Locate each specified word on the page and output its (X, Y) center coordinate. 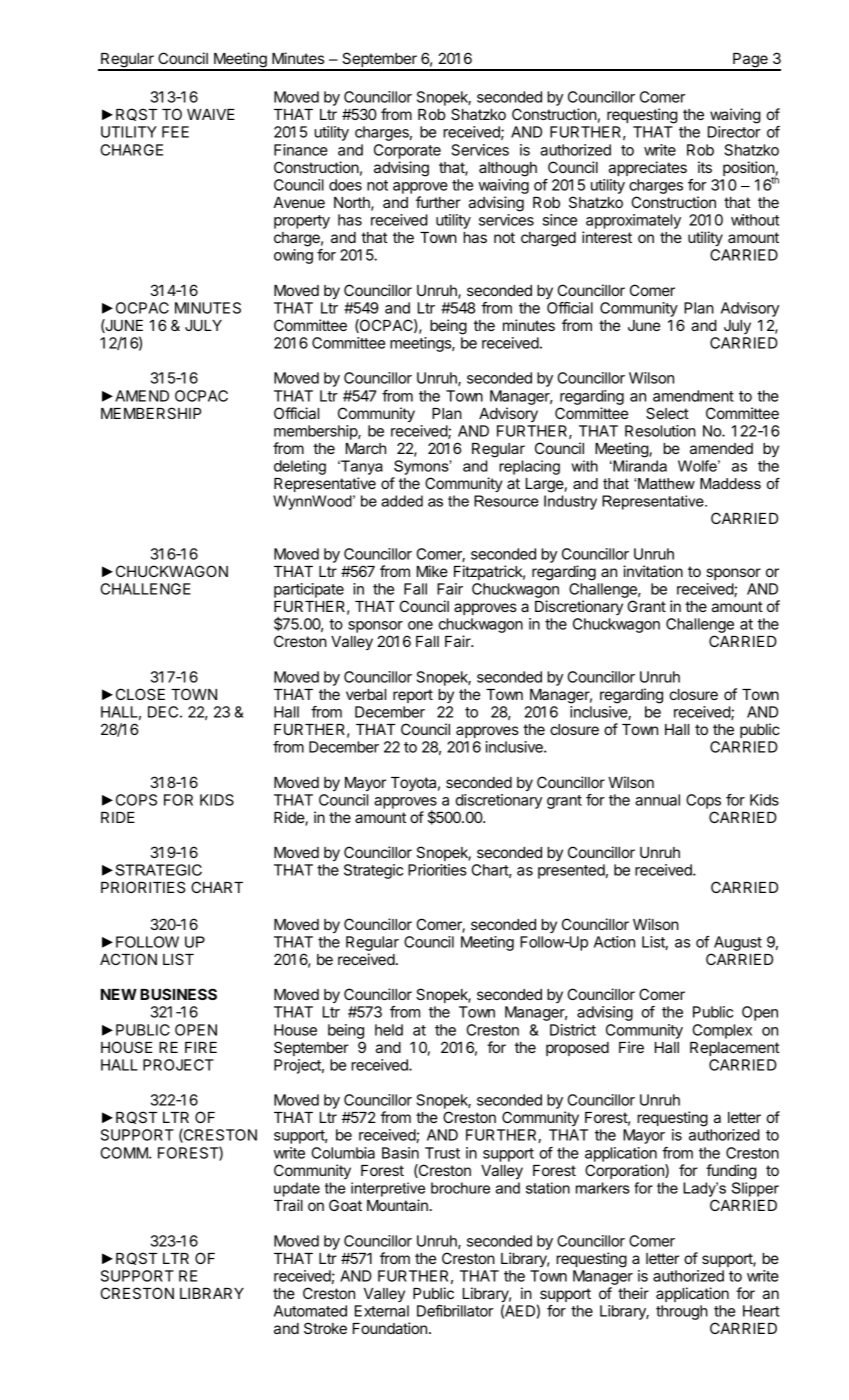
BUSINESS (178, 994)
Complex (722, 1031)
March (366, 448)
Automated (310, 1311)
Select (667, 413)
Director (734, 132)
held (389, 1030)
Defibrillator (455, 1311)
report (413, 696)
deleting (300, 467)
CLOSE (140, 694)
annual (657, 800)
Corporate (407, 151)
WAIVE (211, 114)
